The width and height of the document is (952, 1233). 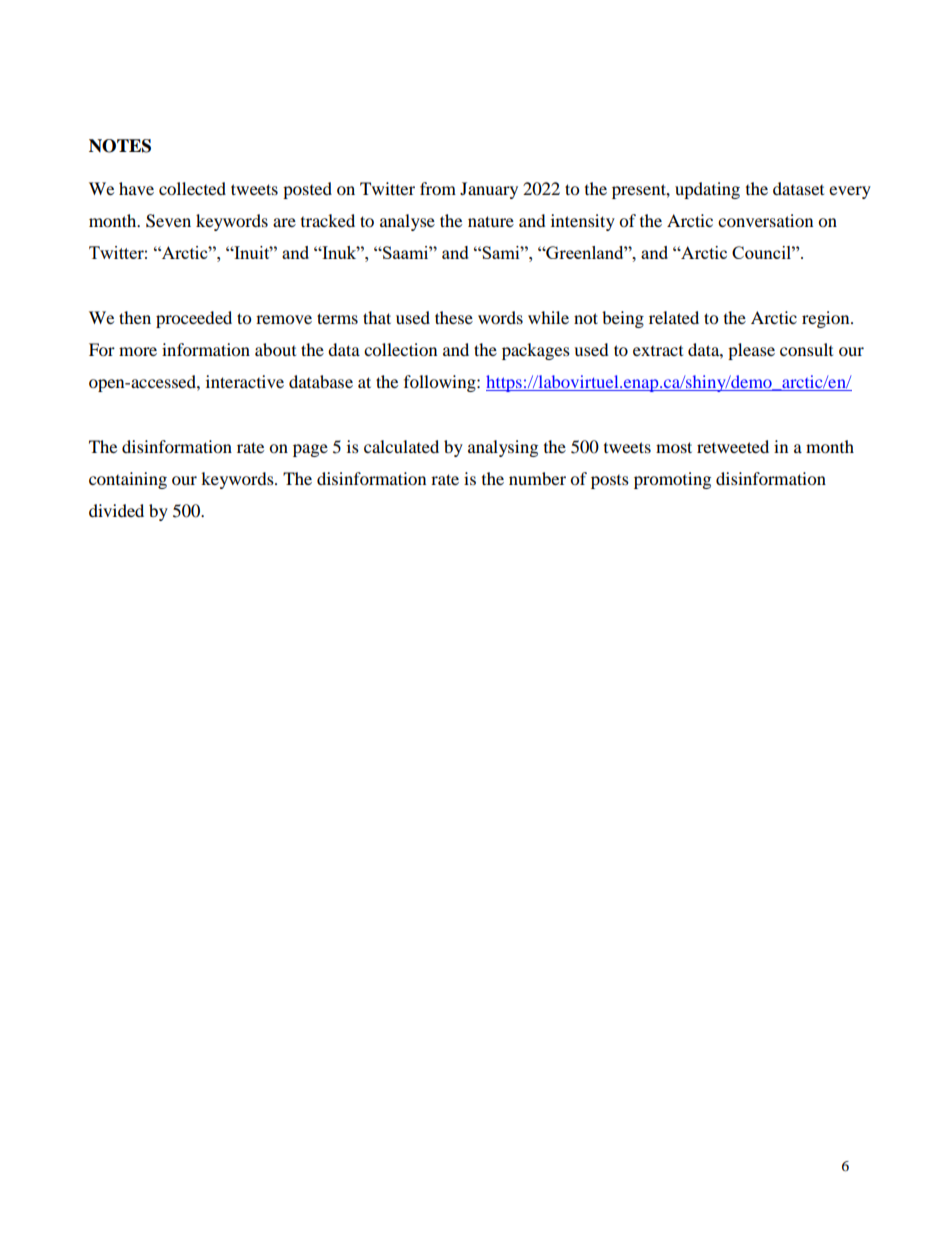 I want to click on NOTES, so click(x=120, y=146).
